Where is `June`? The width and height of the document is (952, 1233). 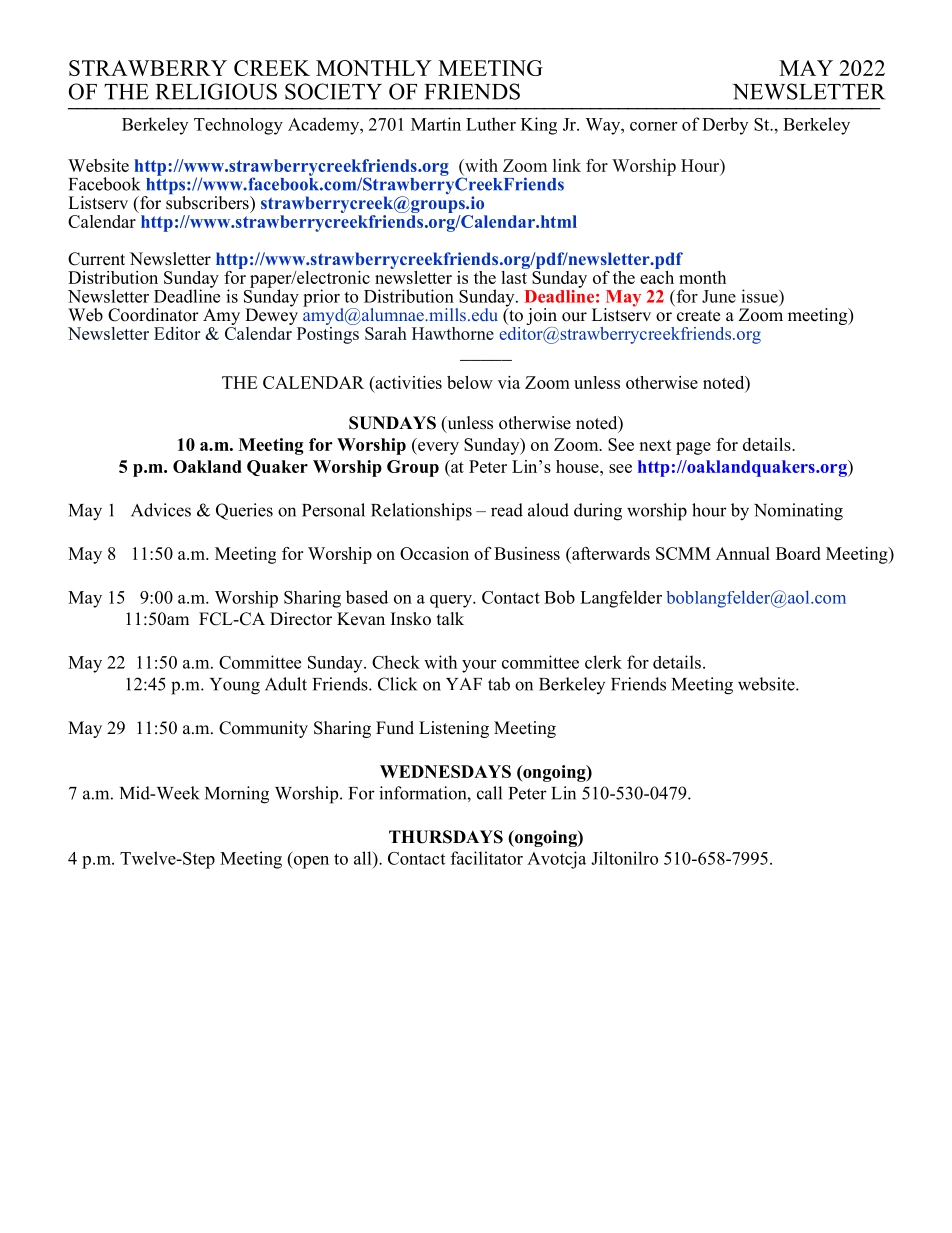
June is located at coordinates (719, 296).
